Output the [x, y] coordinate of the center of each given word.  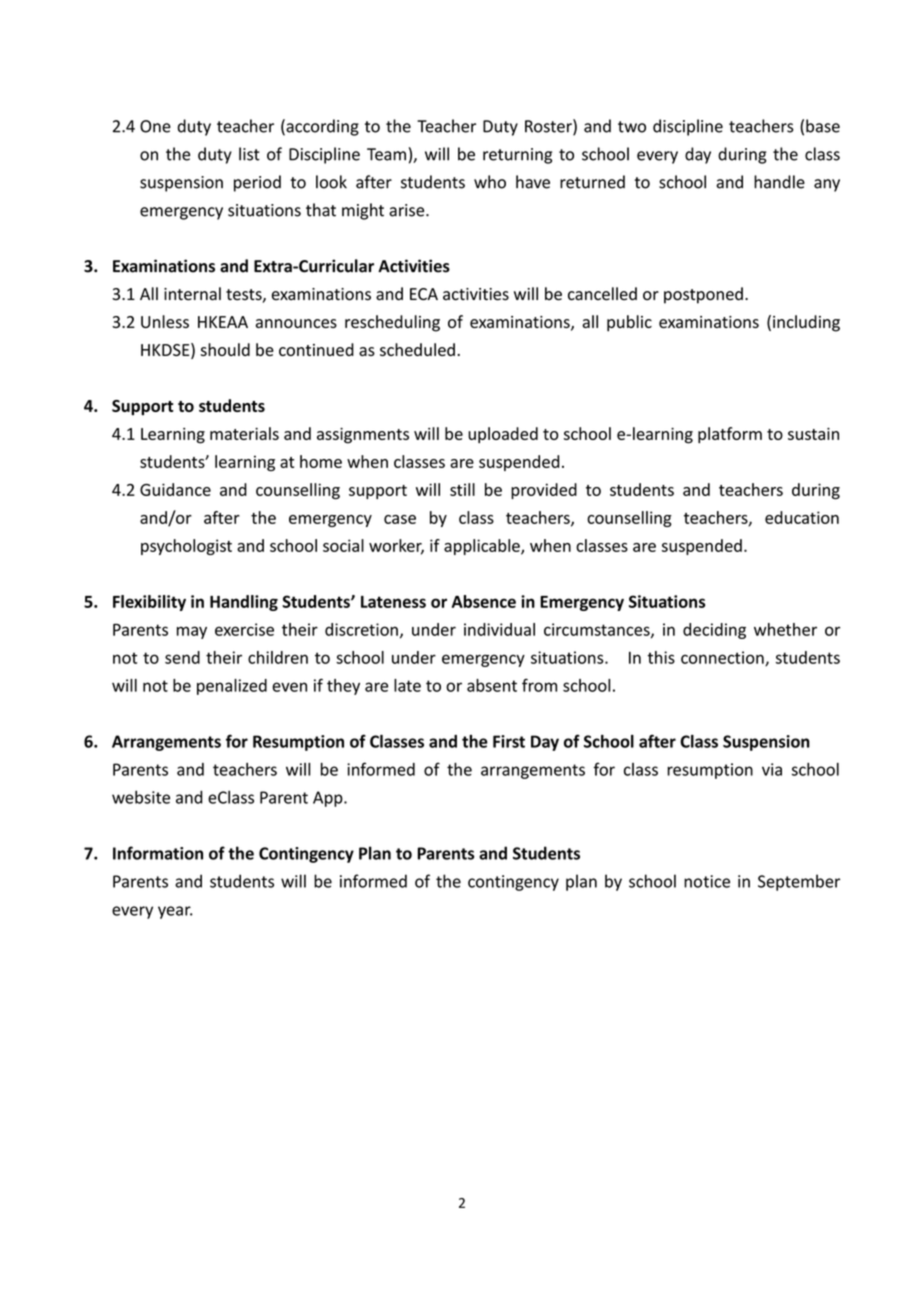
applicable [483, 547]
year [175, 912]
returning [517, 156]
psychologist [186, 547]
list [249, 154]
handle [779, 182]
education [802, 517]
